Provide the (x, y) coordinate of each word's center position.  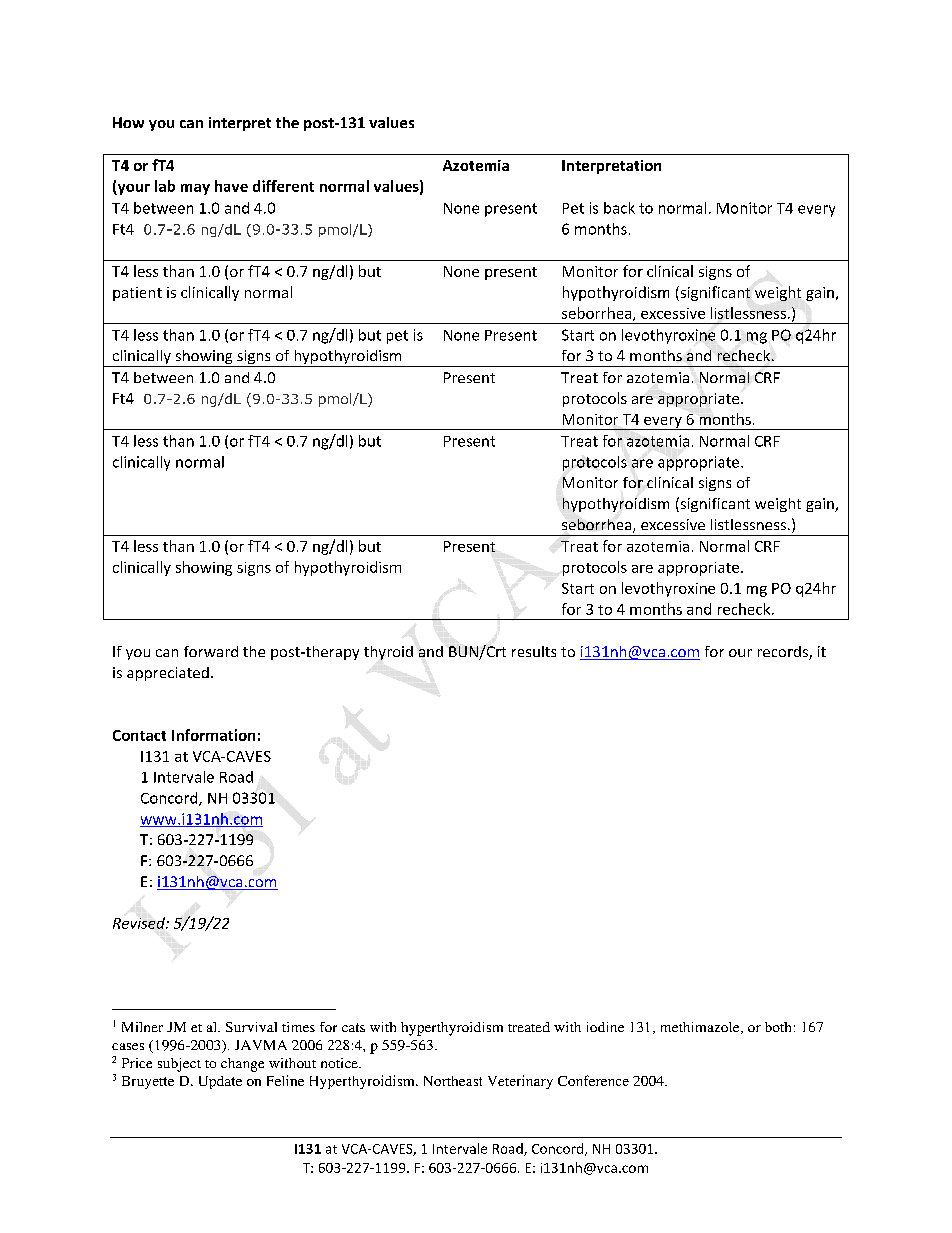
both (778, 1027)
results (534, 651)
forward (211, 651)
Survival (251, 1027)
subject (179, 1065)
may (195, 189)
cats (353, 1027)
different (283, 186)
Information (213, 735)
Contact (139, 735)
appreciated (168, 674)
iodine (605, 1027)
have (231, 186)
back (619, 208)
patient (137, 294)
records (784, 653)
